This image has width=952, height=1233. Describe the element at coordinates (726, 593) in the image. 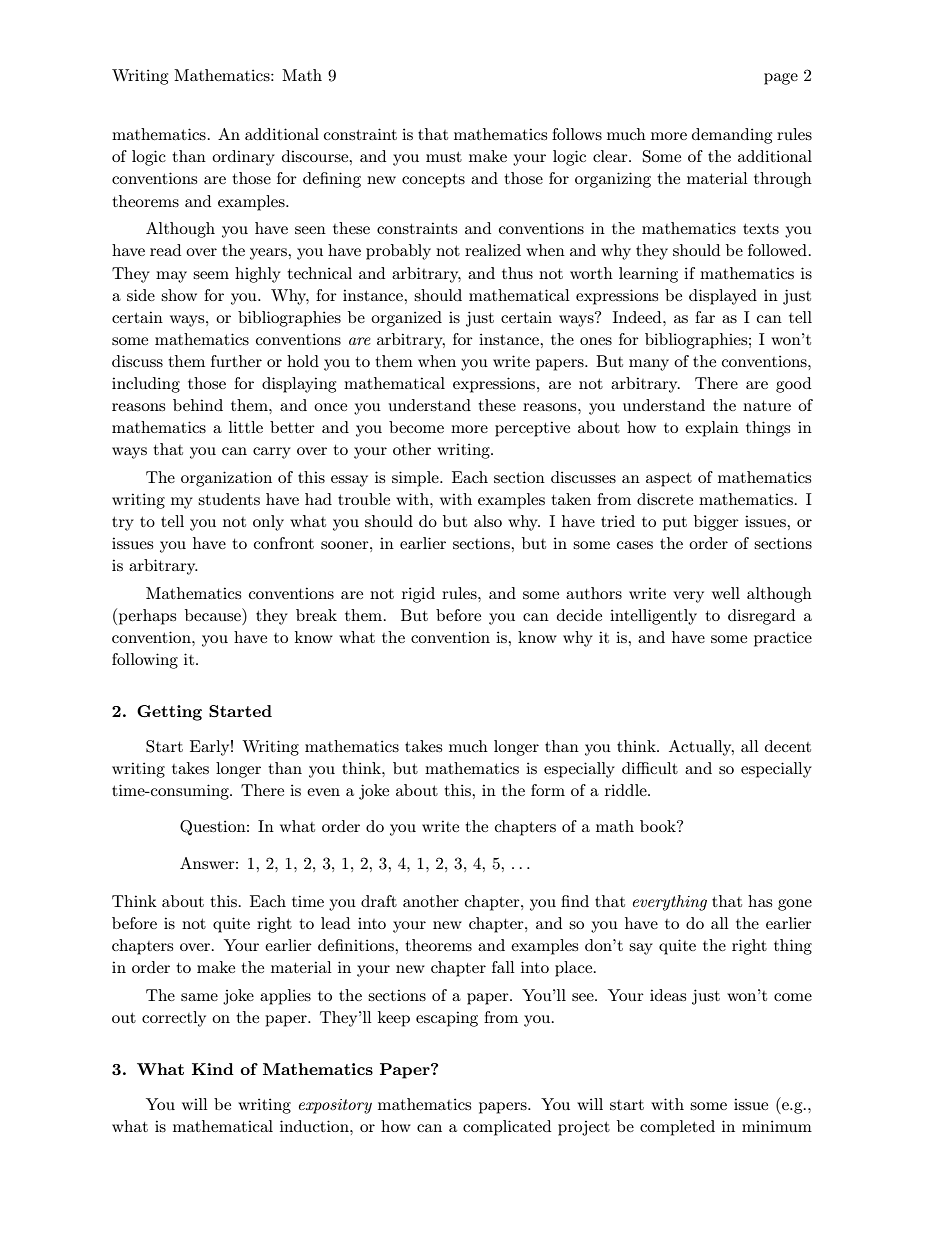

I see `well` at that location.
